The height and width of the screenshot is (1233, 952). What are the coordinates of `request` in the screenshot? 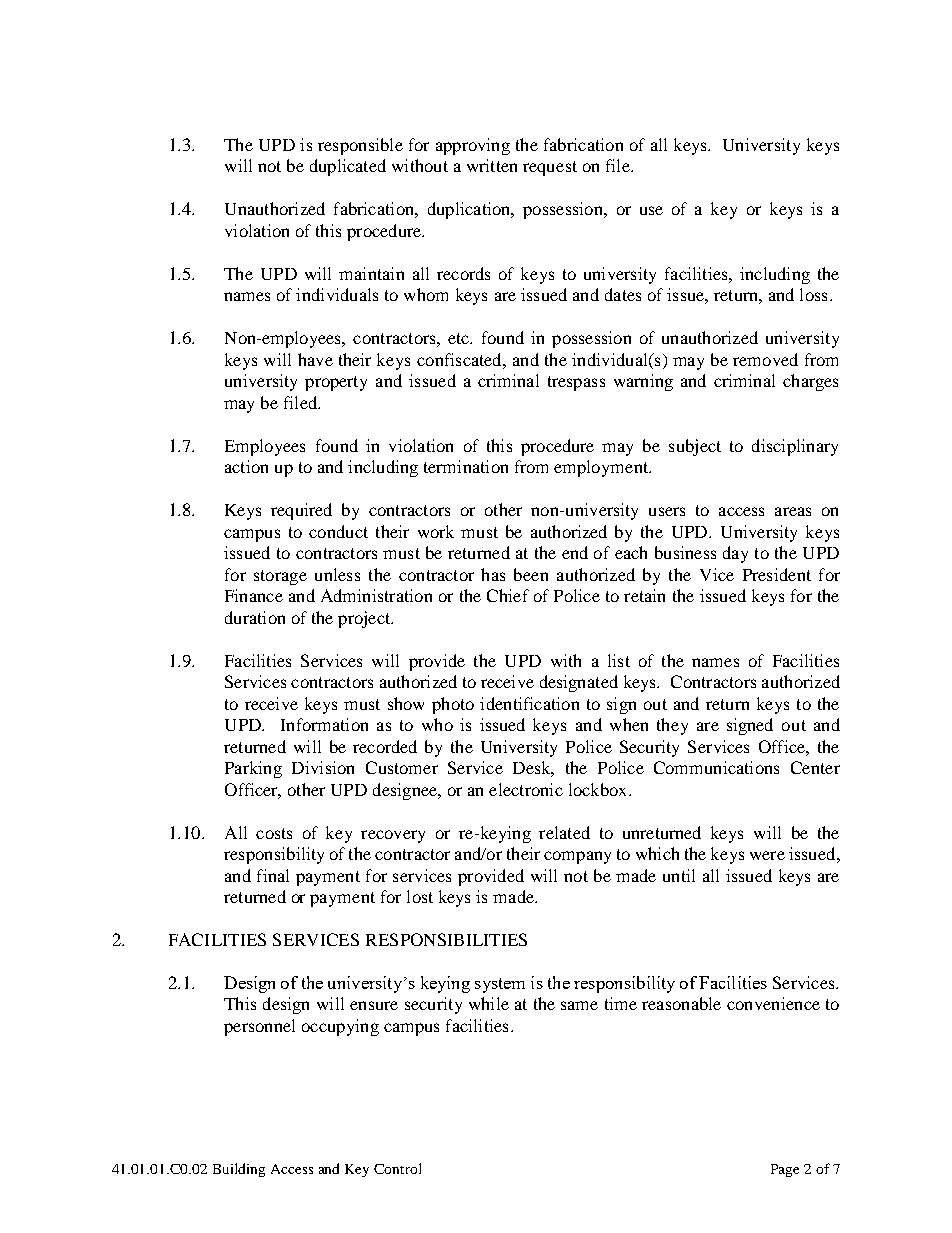 It's located at (550, 168).
